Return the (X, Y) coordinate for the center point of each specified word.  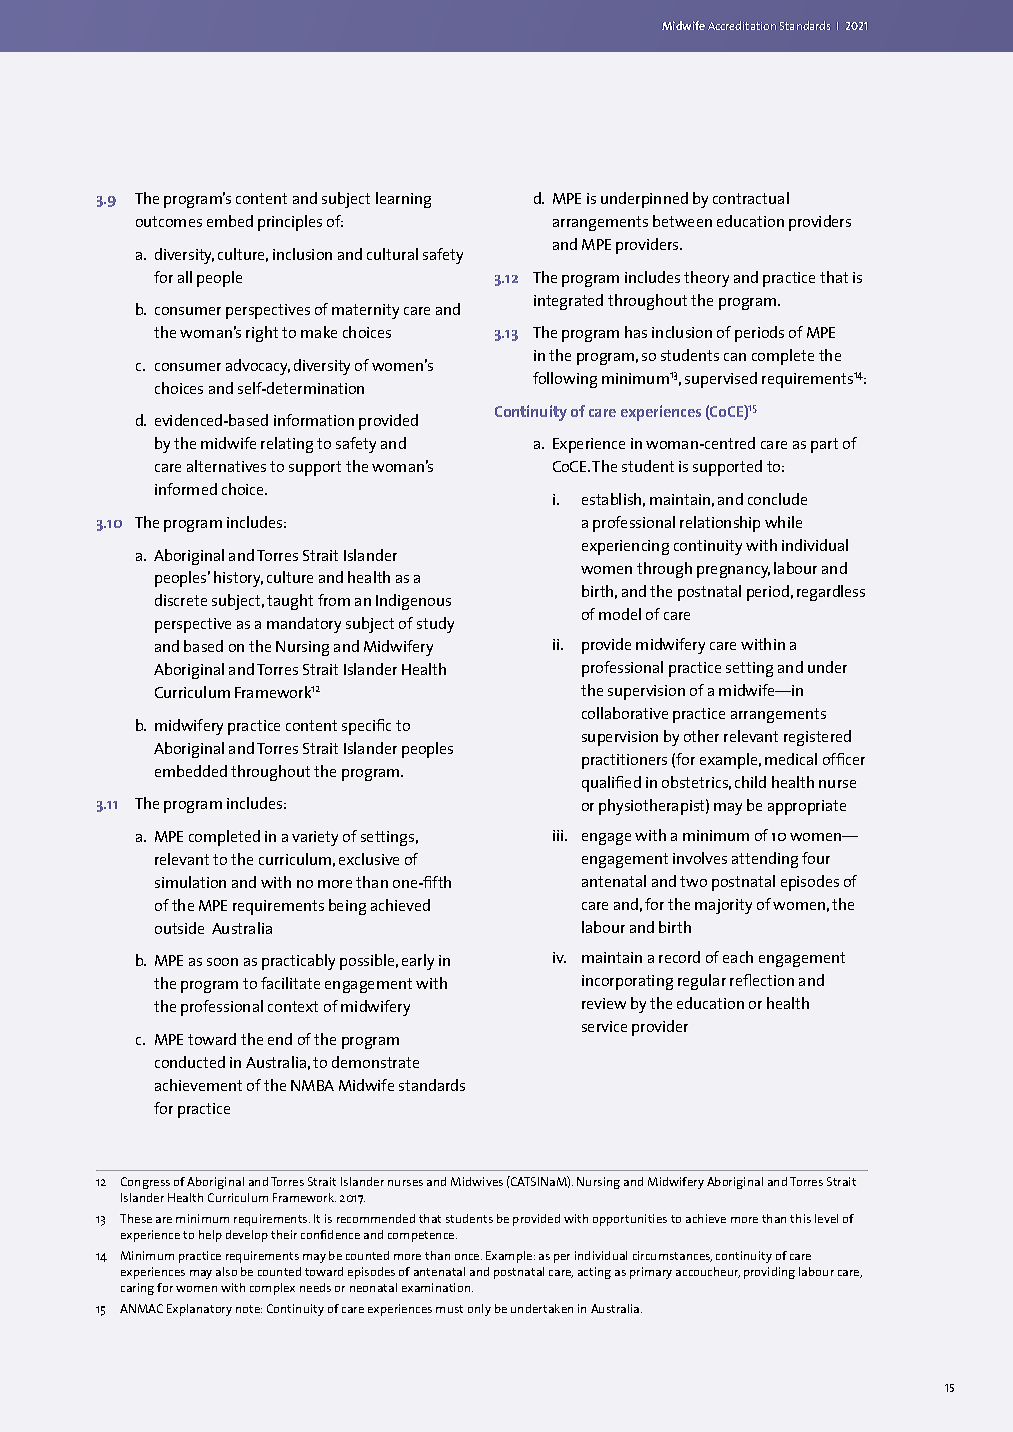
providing (769, 1273)
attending (765, 860)
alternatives (226, 466)
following (565, 380)
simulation (190, 882)
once (468, 1257)
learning (403, 200)
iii (559, 835)
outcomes (169, 221)
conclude (777, 499)
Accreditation (742, 25)
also (226, 1271)
